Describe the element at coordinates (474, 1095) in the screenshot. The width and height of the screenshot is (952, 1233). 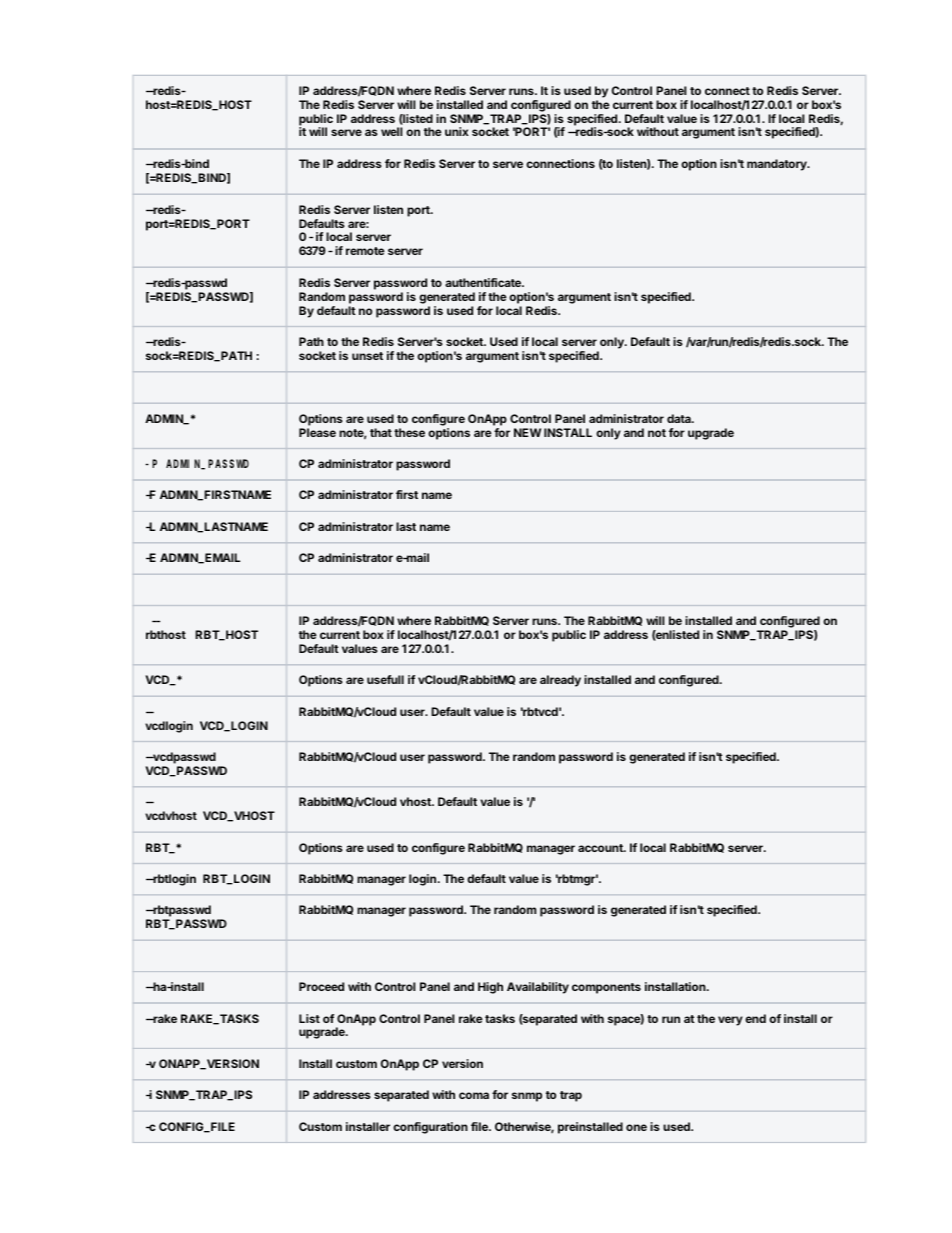
I see `coma` at that location.
